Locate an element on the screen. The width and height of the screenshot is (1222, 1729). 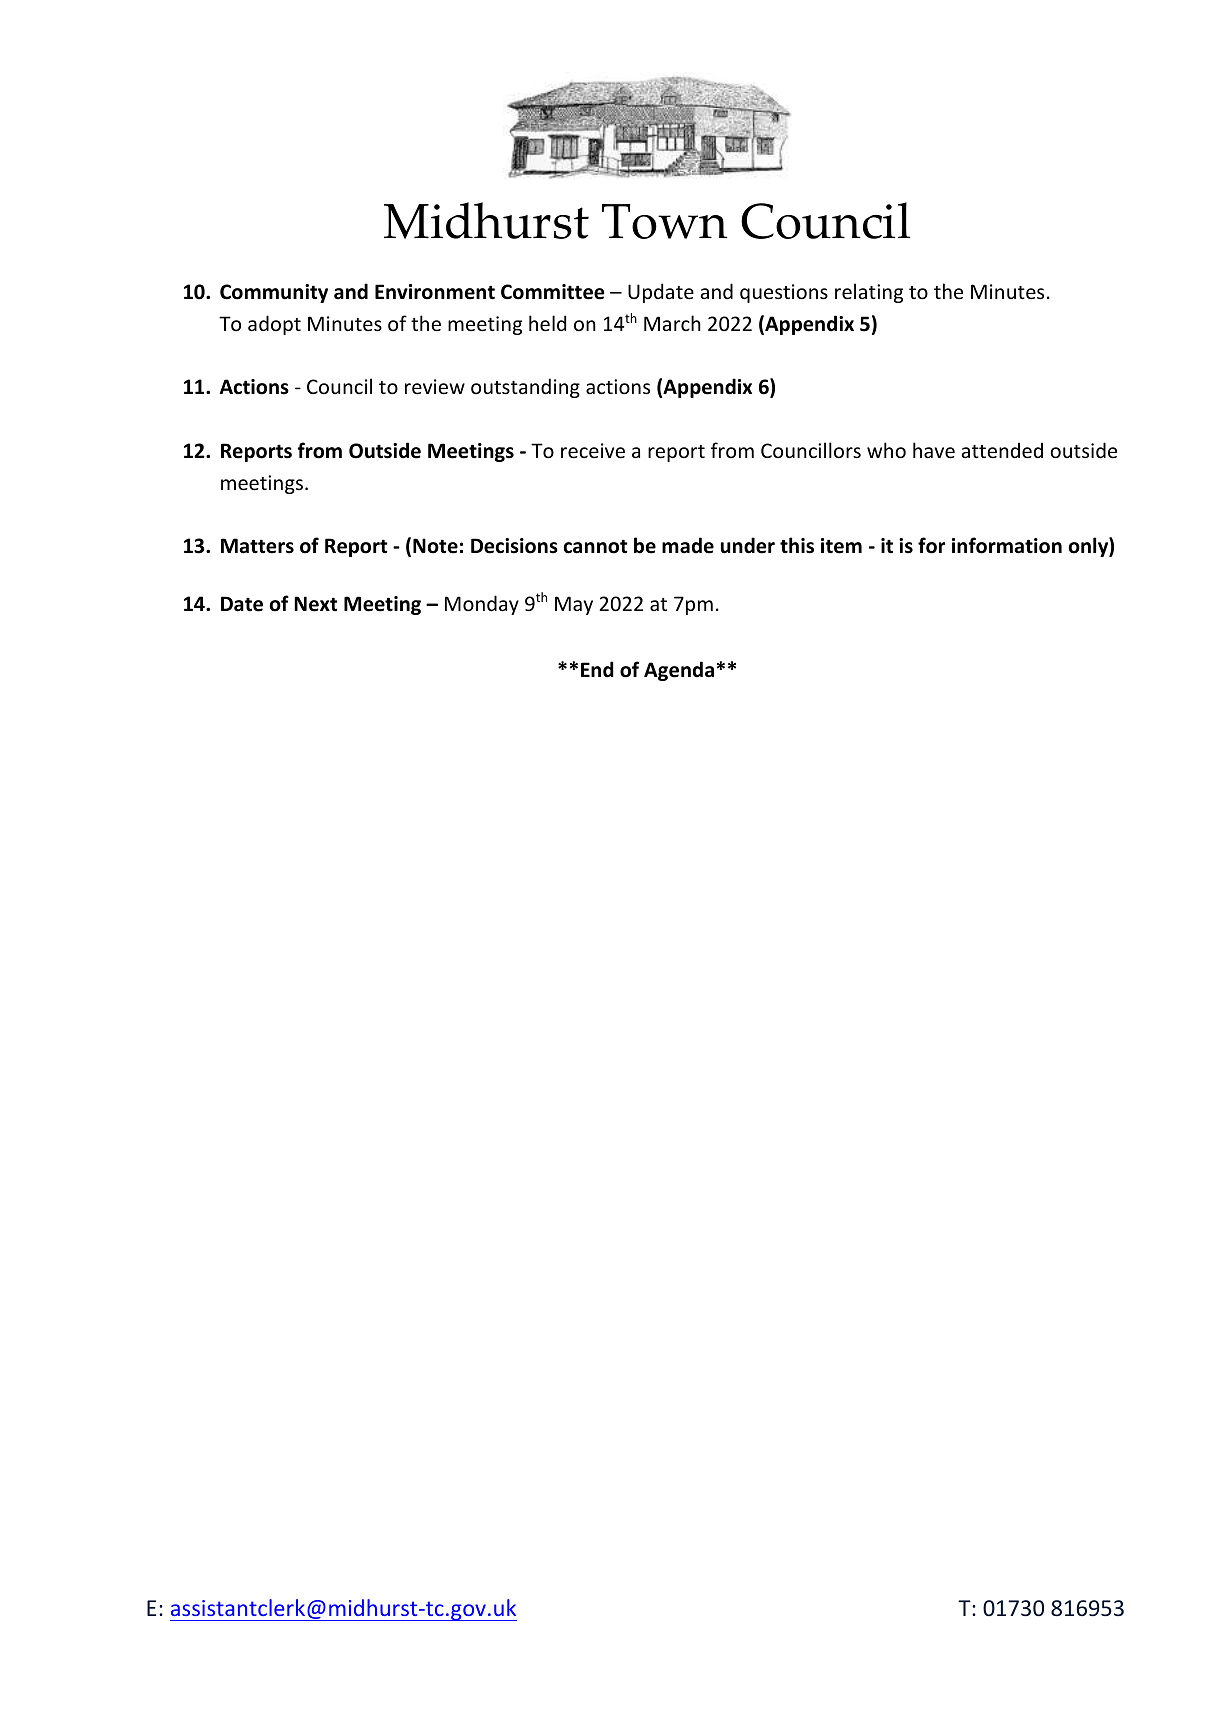
relating is located at coordinates (869, 293).
